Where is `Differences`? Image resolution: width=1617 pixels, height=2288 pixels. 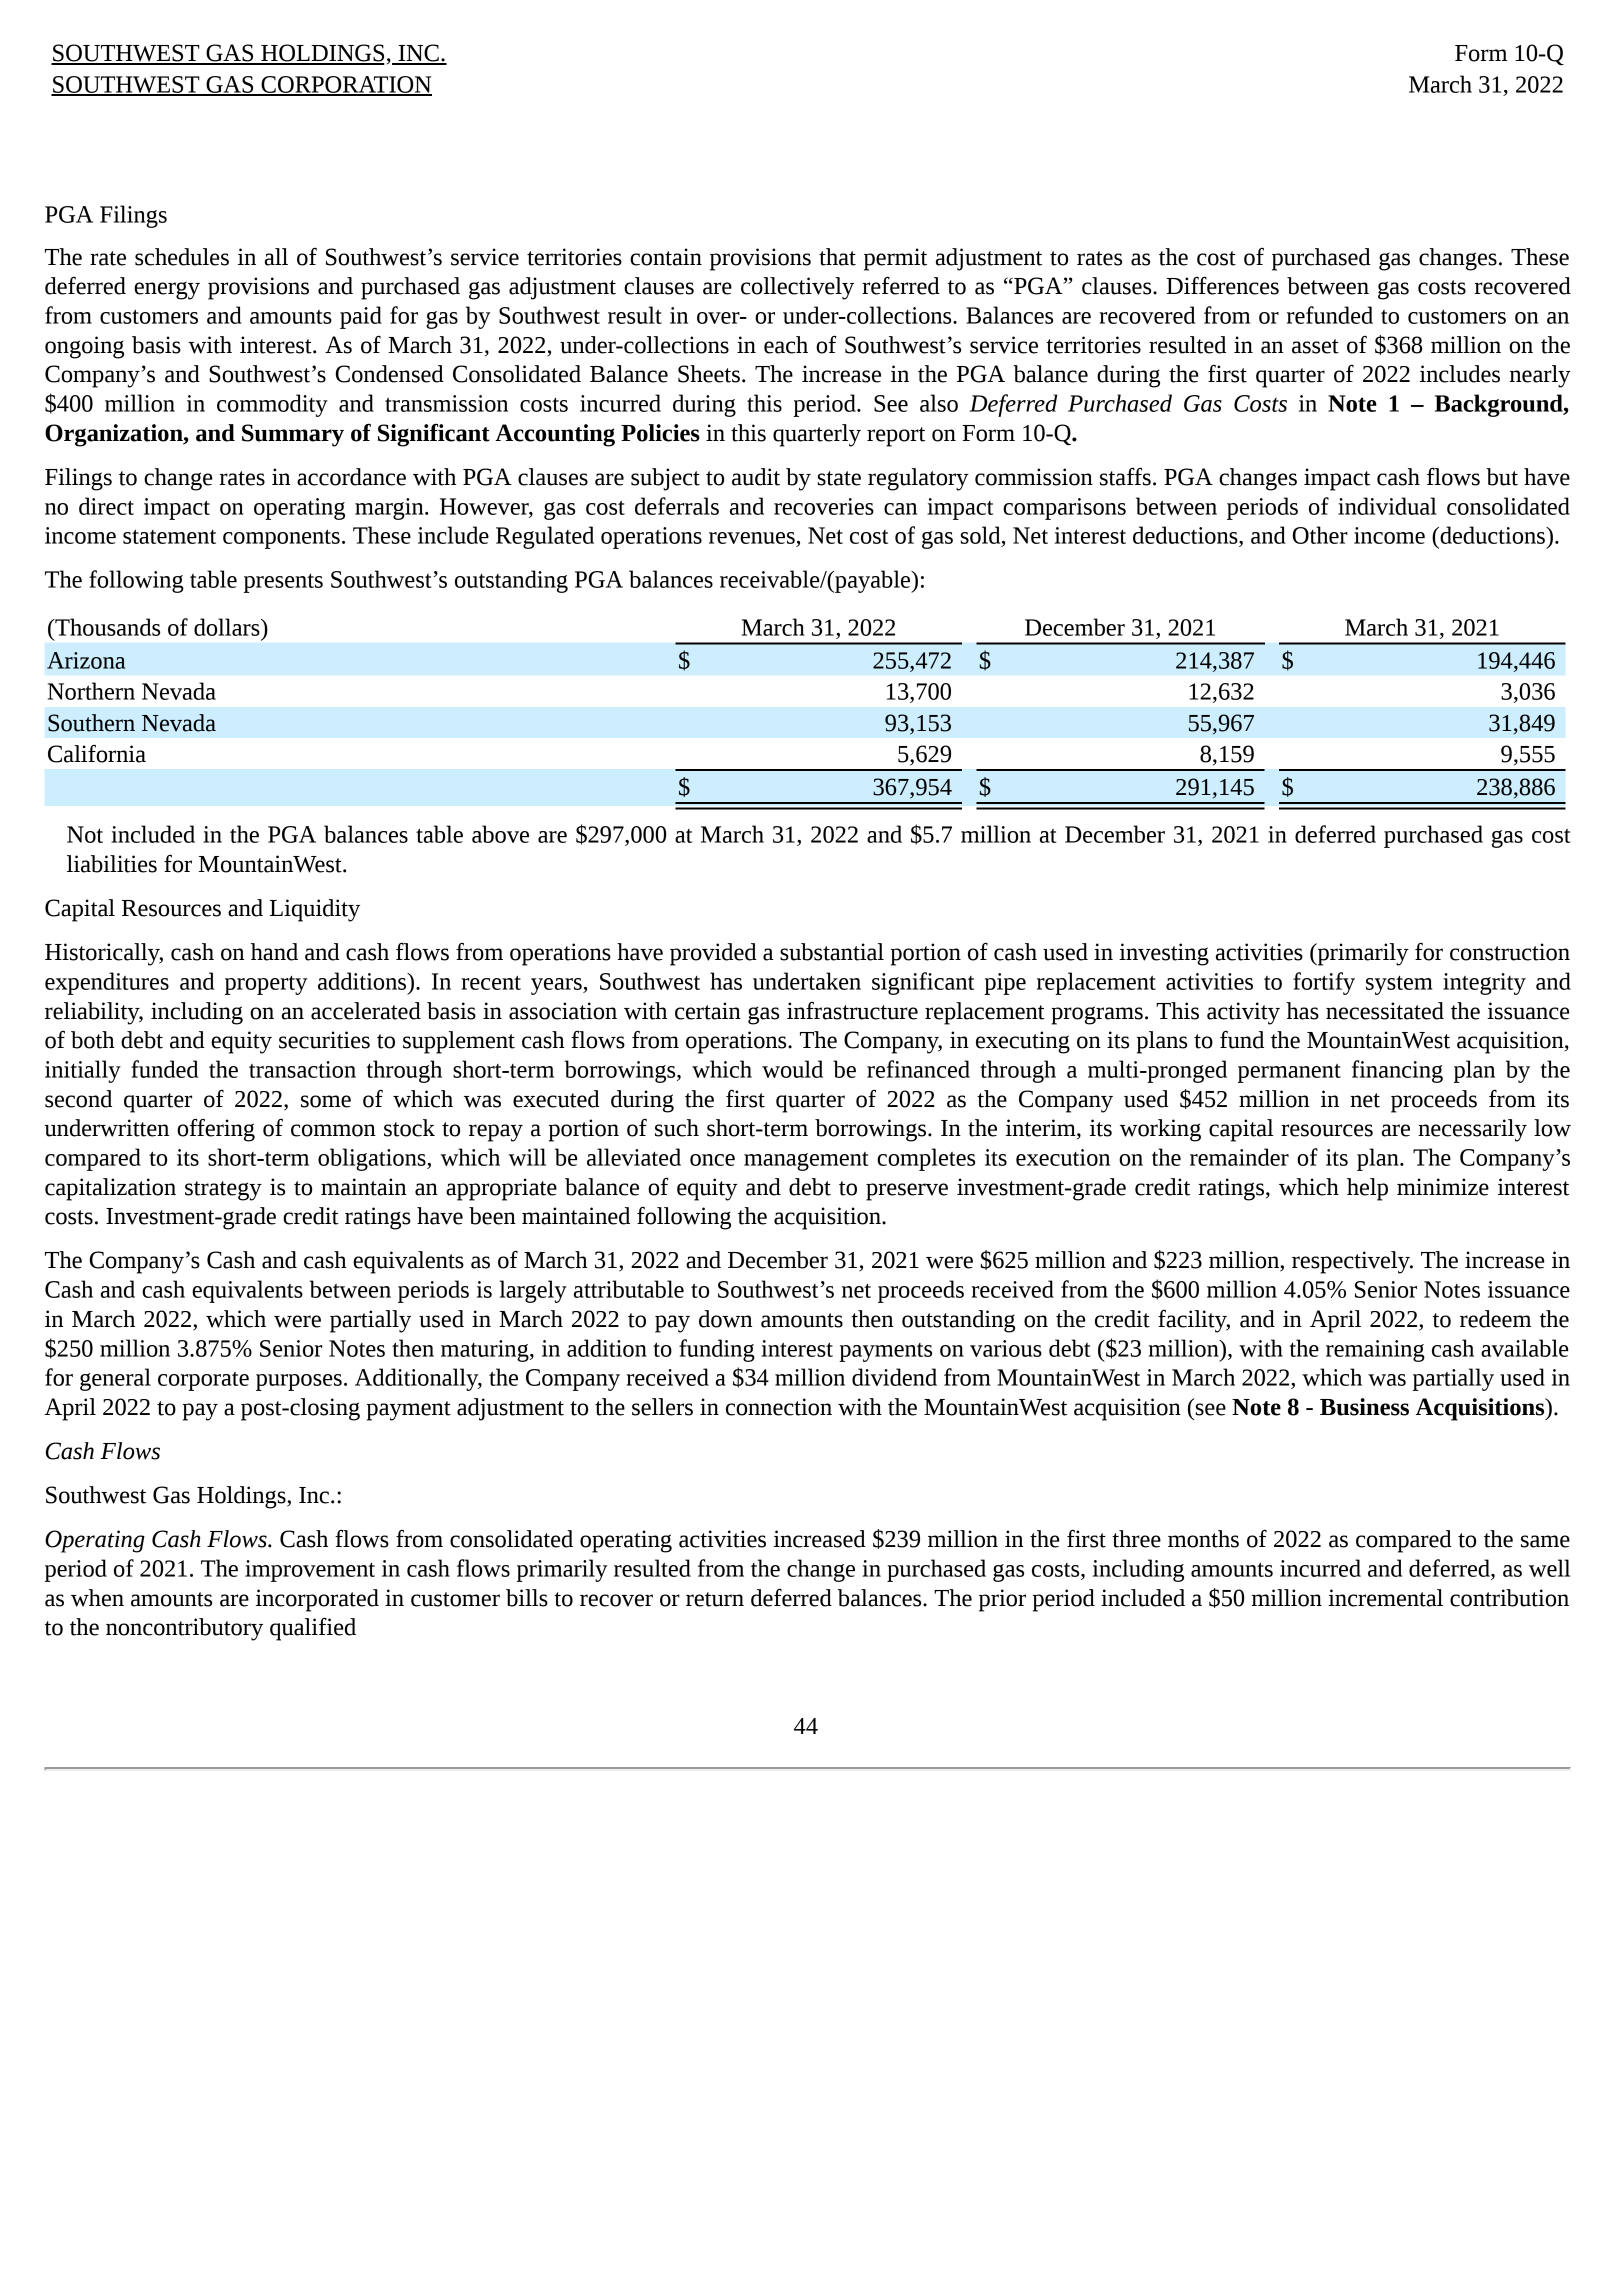 Differences is located at coordinates (1222, 285).
